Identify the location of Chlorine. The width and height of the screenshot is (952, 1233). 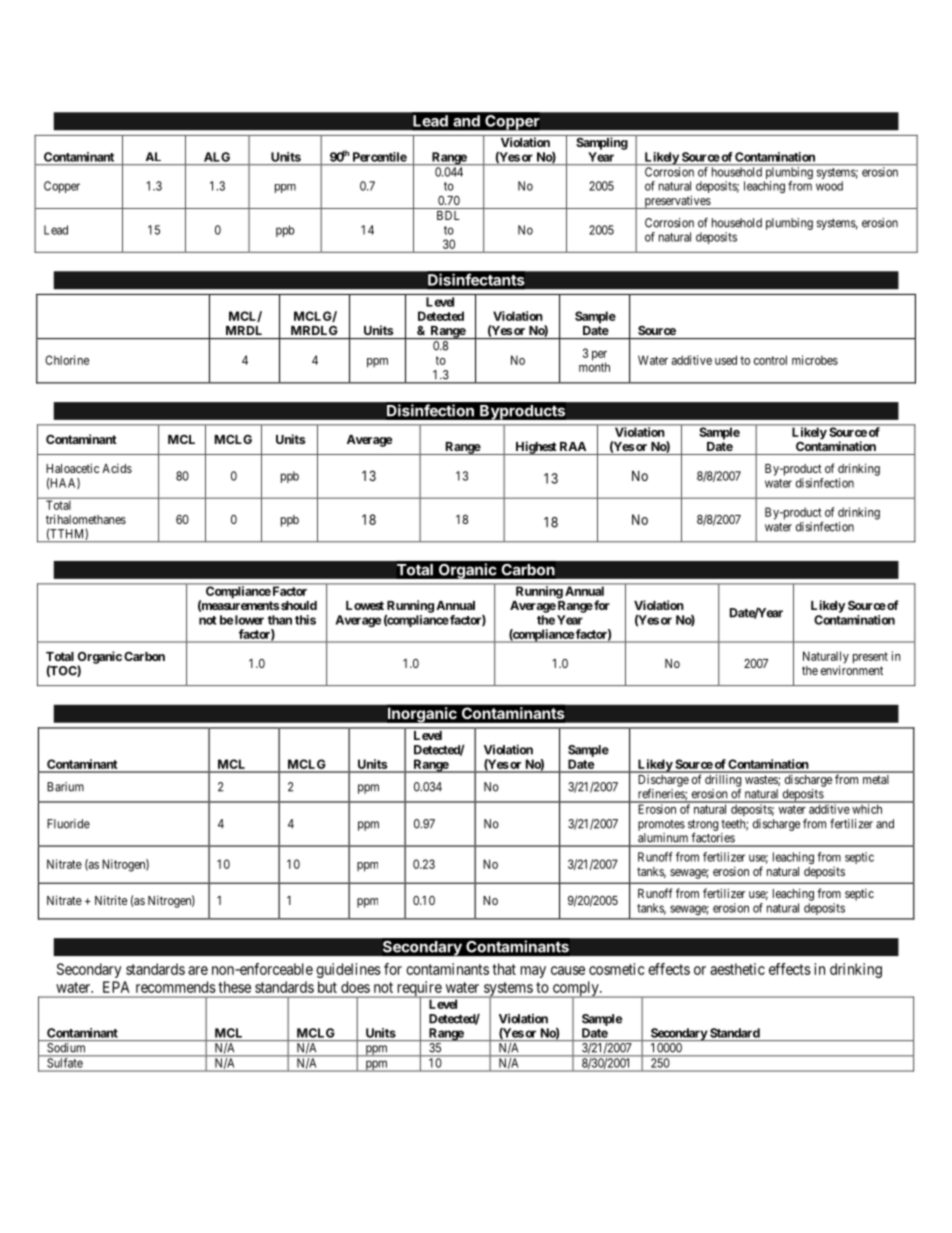
(67, 360).
